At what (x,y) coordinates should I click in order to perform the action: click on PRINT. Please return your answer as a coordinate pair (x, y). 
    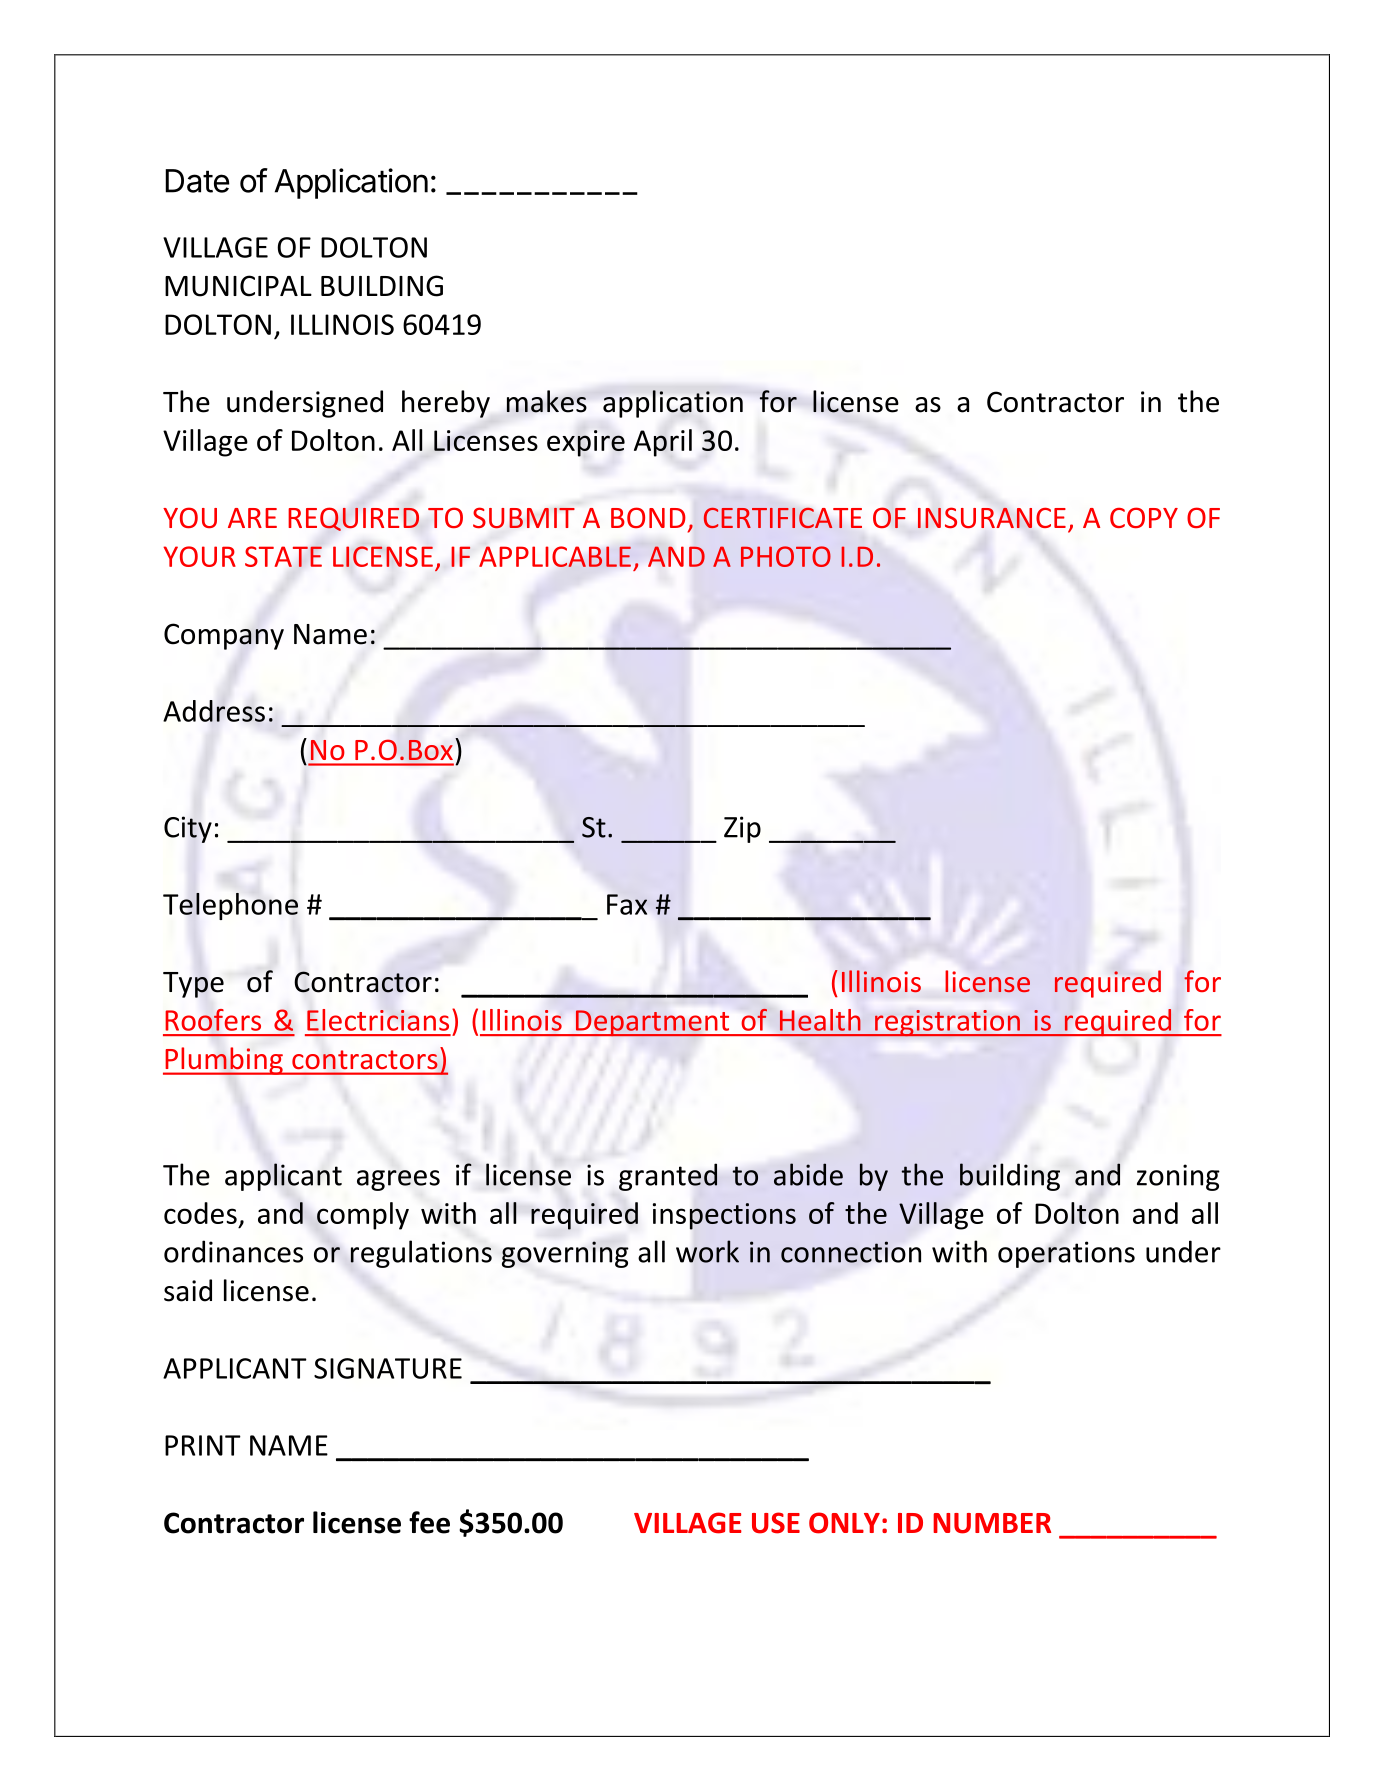
    Looking at the image, I should click on (203, 1445).
